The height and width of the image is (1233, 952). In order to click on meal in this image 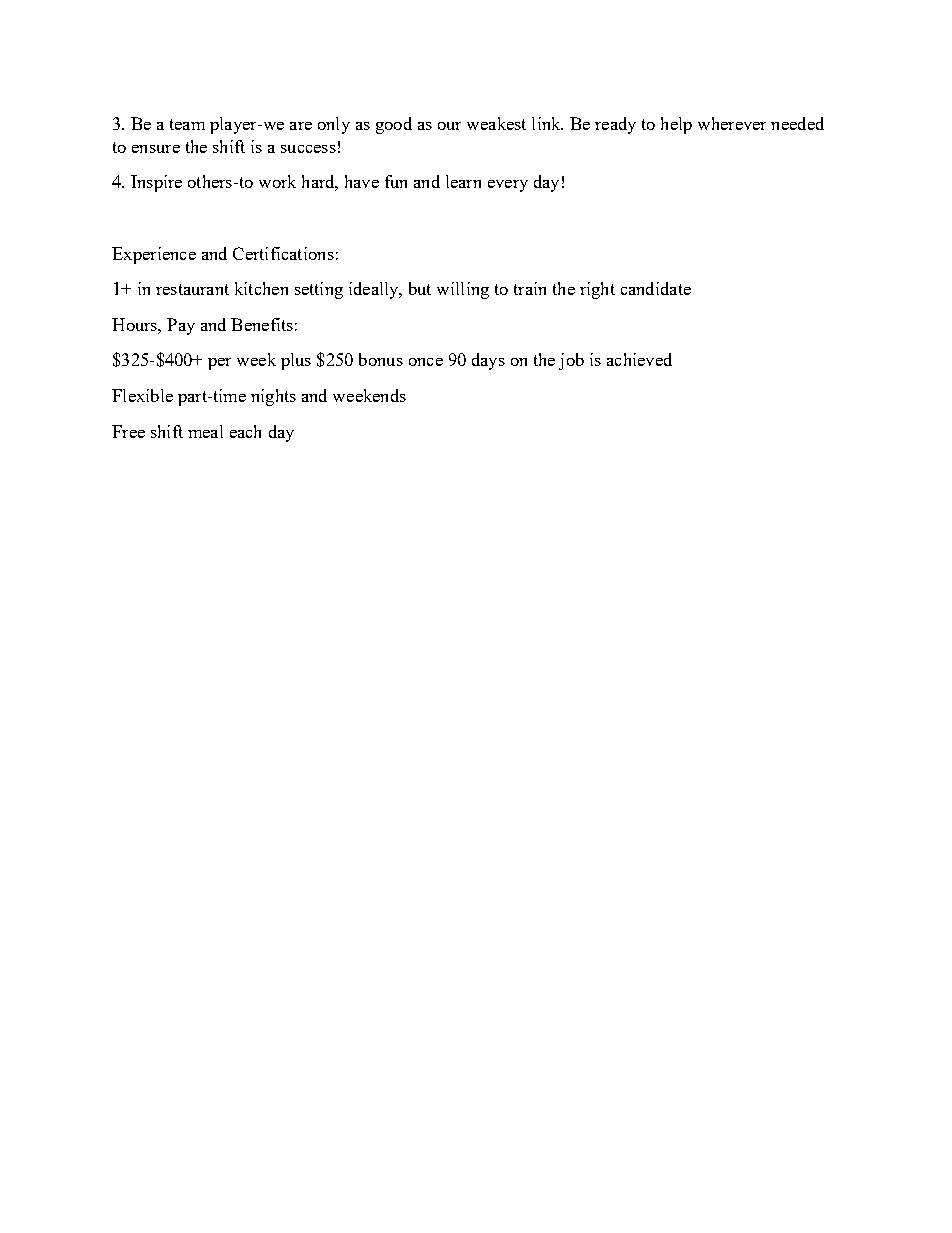, I will do `click(205, 431)`.
